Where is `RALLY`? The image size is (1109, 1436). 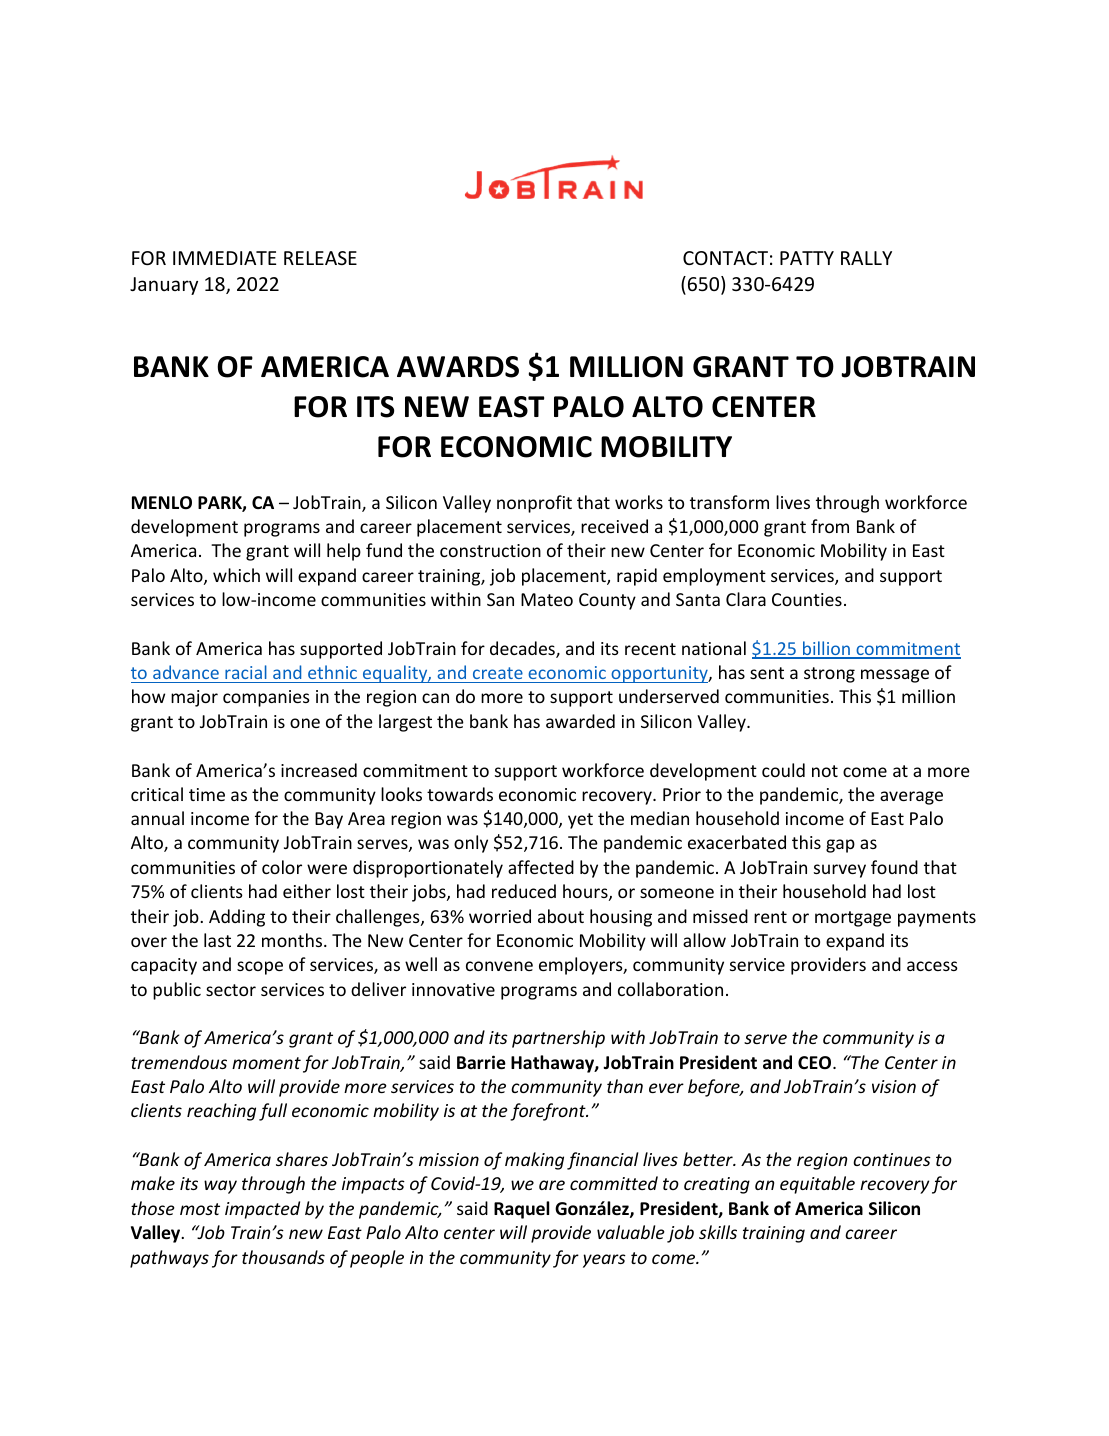
RALLY is located at coordinates (866, 258).
